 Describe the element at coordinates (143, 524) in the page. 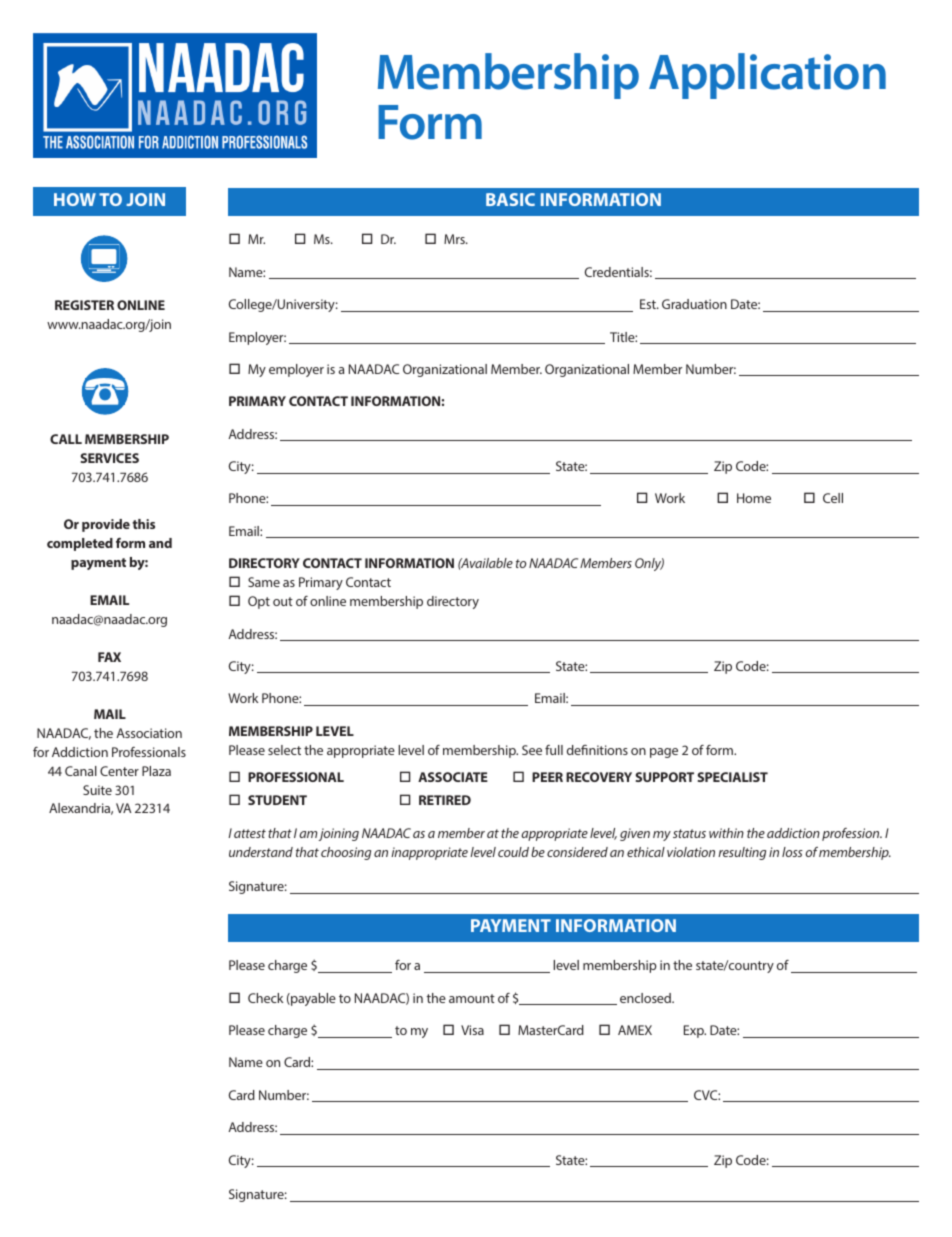

I see `this` at that location.
